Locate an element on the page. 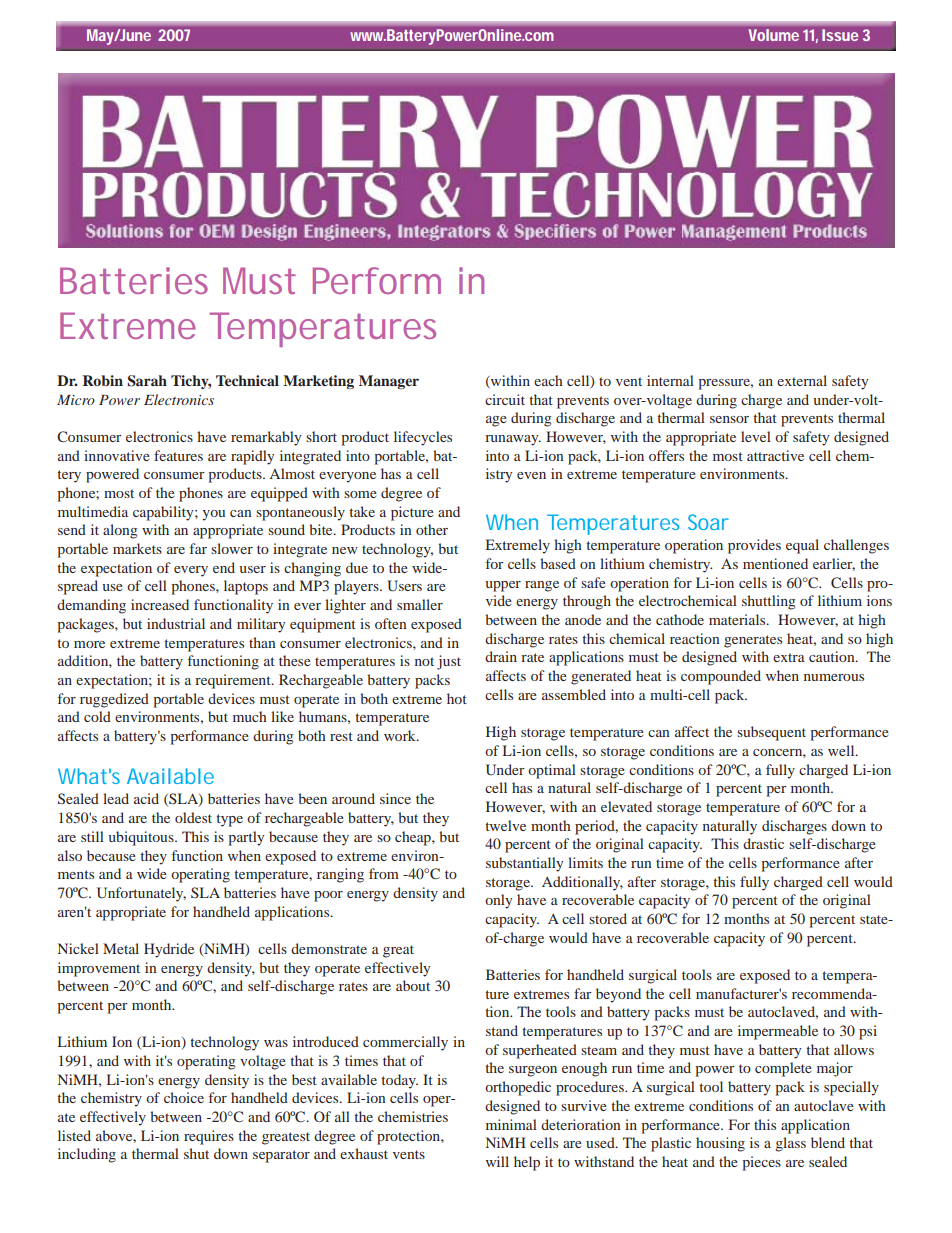 Image resolution: width=952 pixels, height=1233 pixels. minimal is located at coordinates (511, 1124).
